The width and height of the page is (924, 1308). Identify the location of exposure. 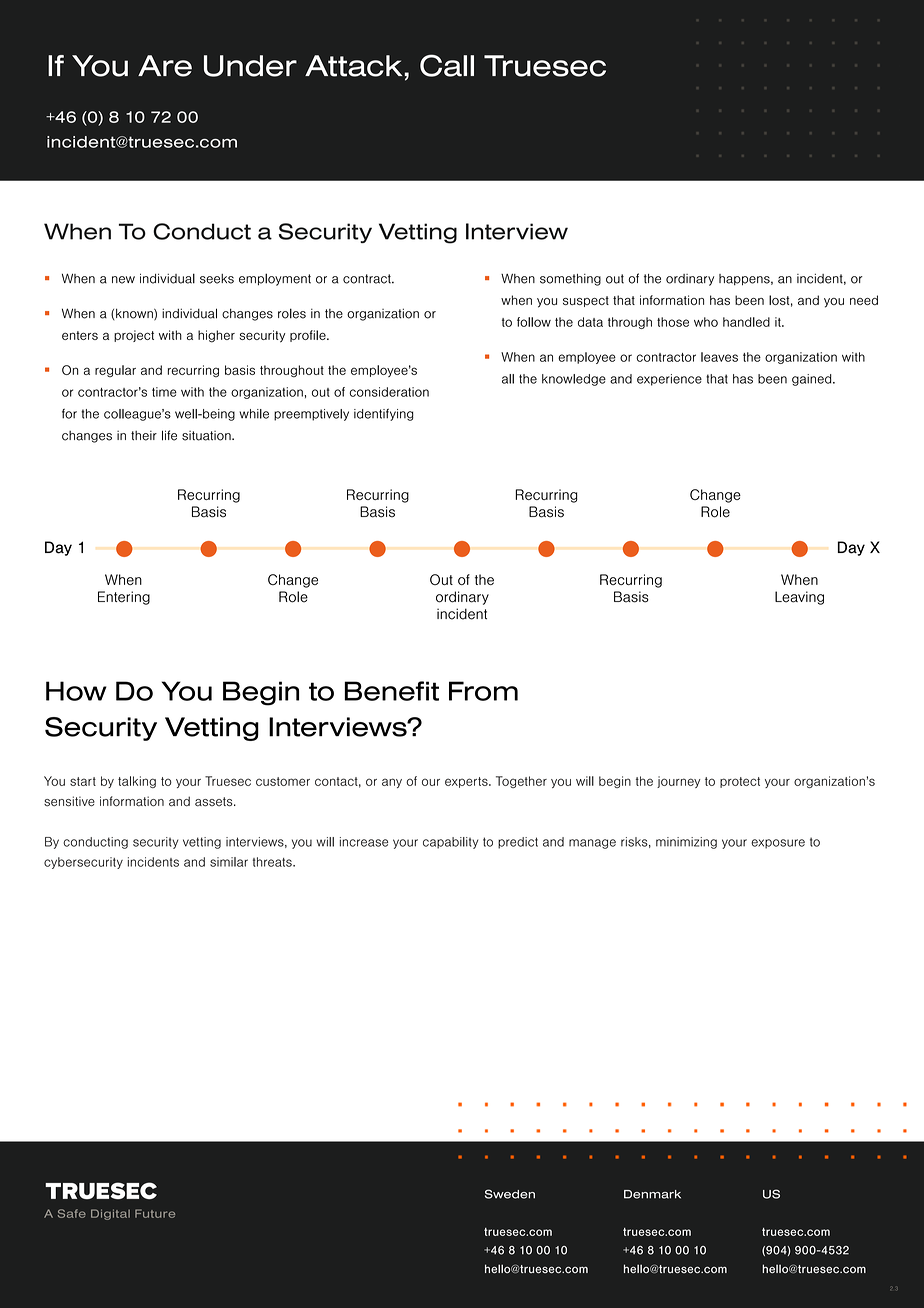
(778, 844).
